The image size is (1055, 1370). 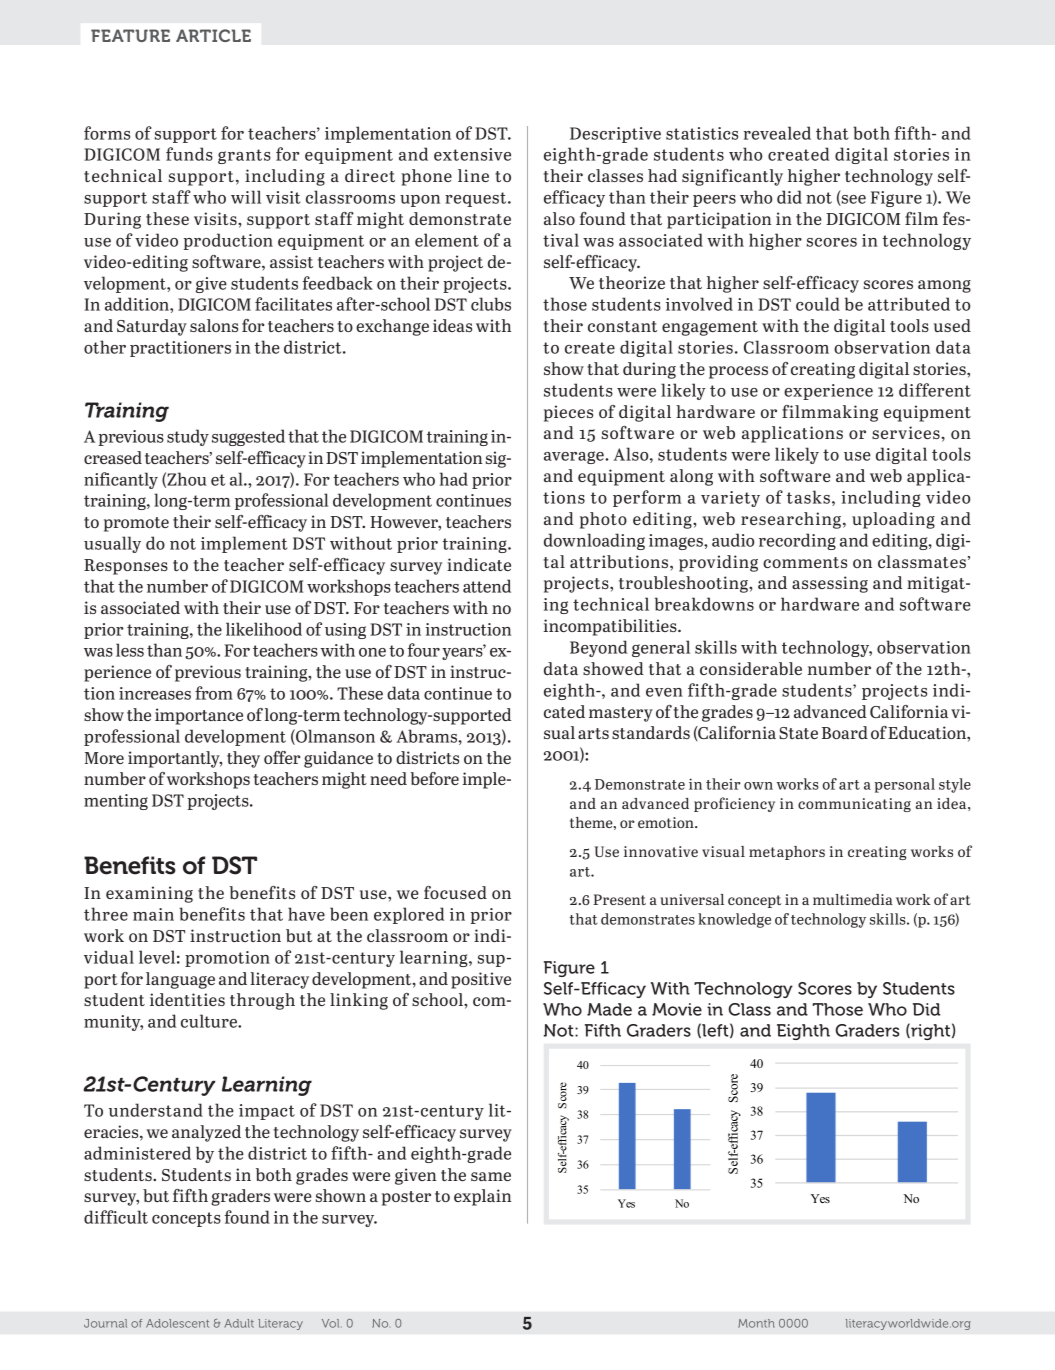 What do you see at coordinates (177, 1323) in the screenshot?
I see `Adolescent` at bounding box center [177, 1323].
